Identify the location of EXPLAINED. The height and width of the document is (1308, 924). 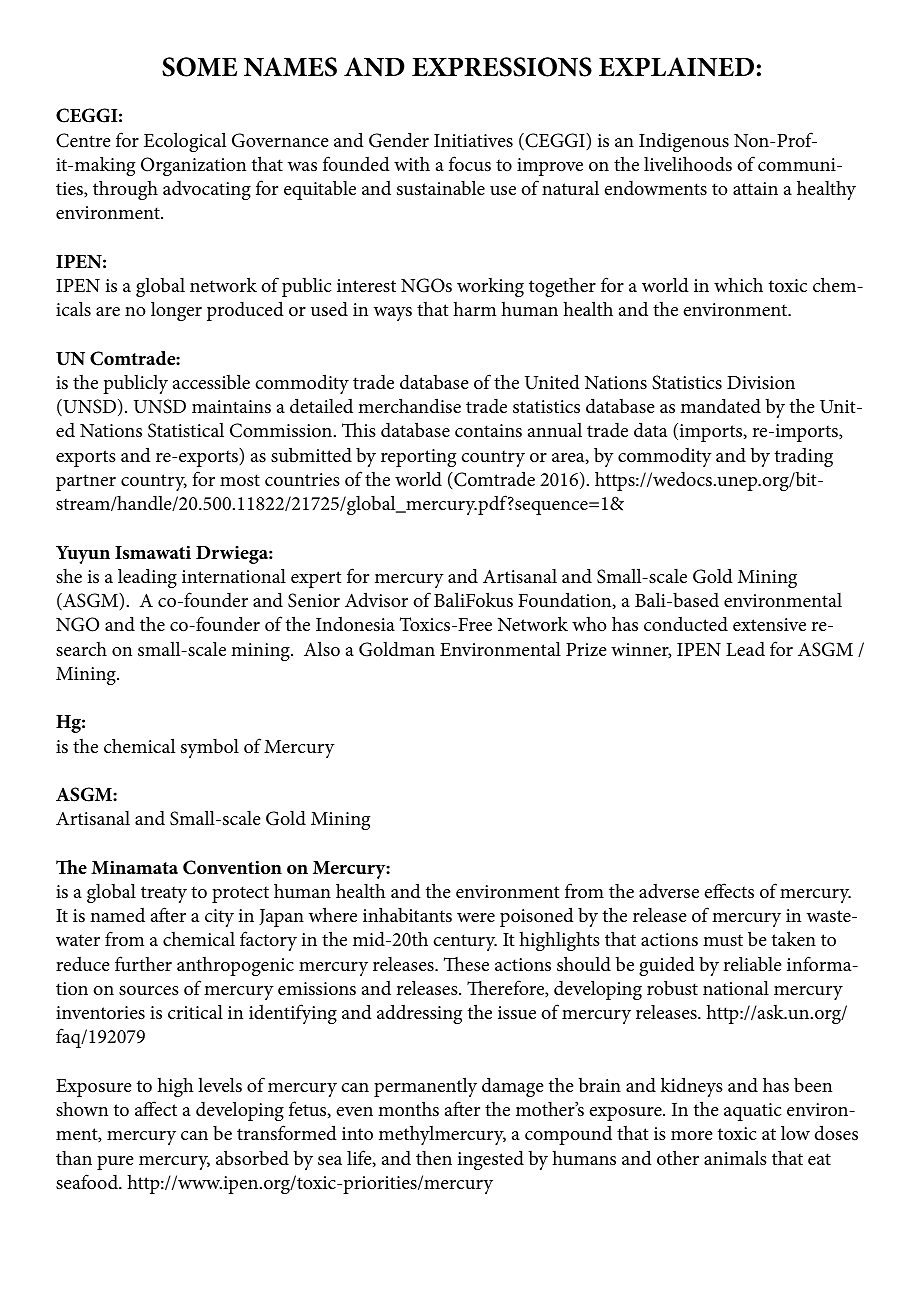
(676, 67).
